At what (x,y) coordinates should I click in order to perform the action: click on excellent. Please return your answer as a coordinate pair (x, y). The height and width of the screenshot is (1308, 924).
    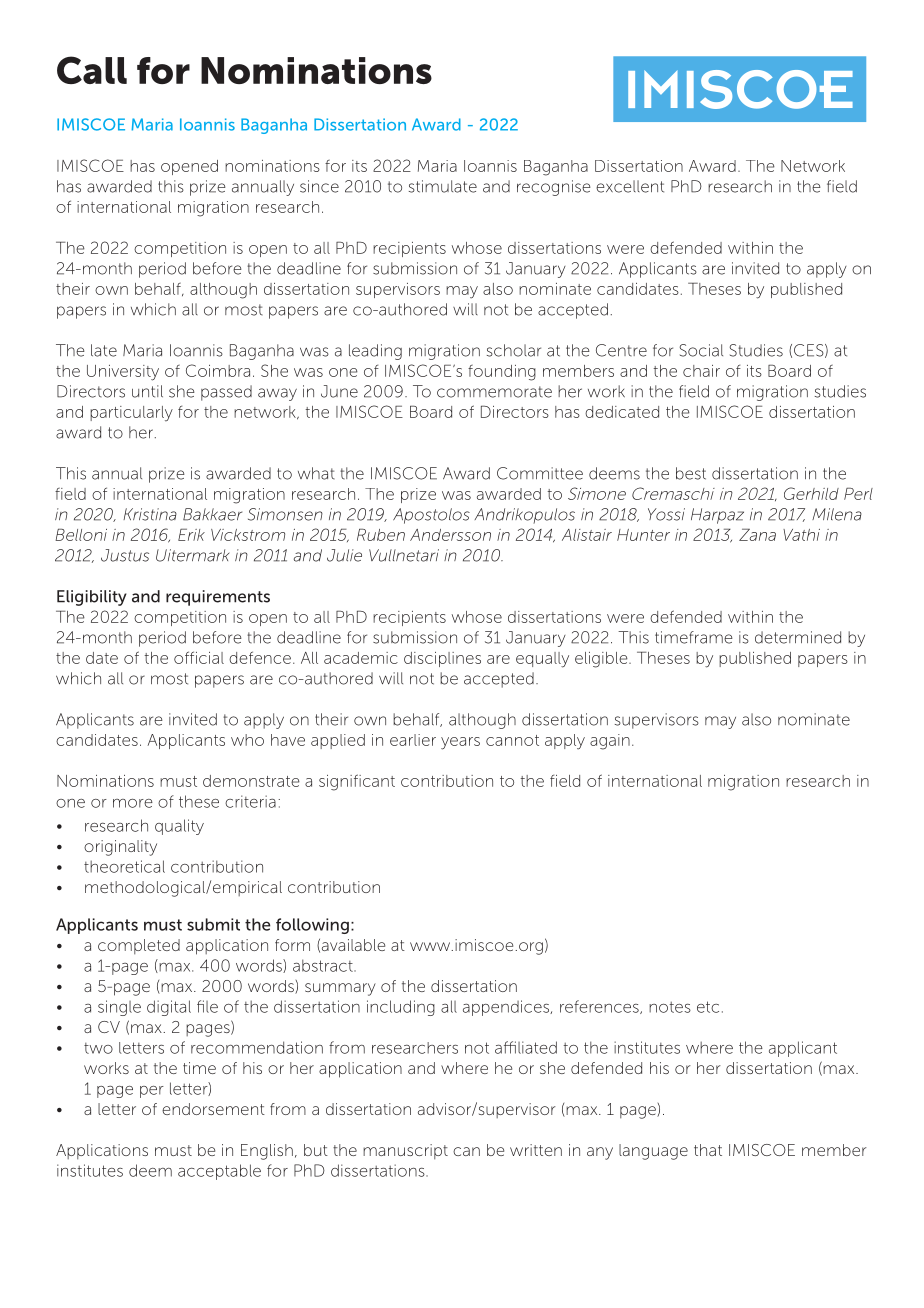
    Looking at the image, I should click on (630, 186).
